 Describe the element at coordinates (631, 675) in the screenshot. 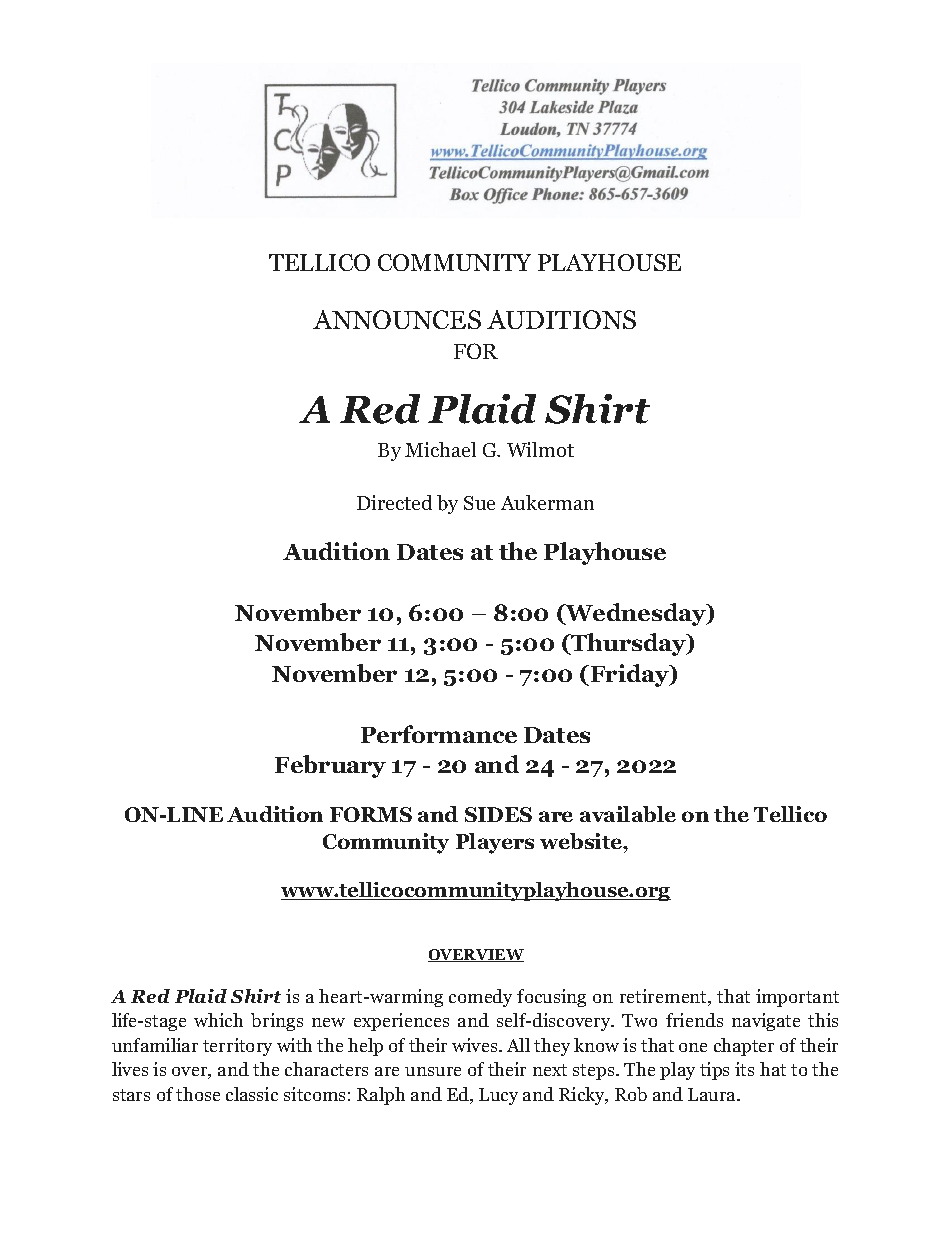

I see `Friday` at that location.
